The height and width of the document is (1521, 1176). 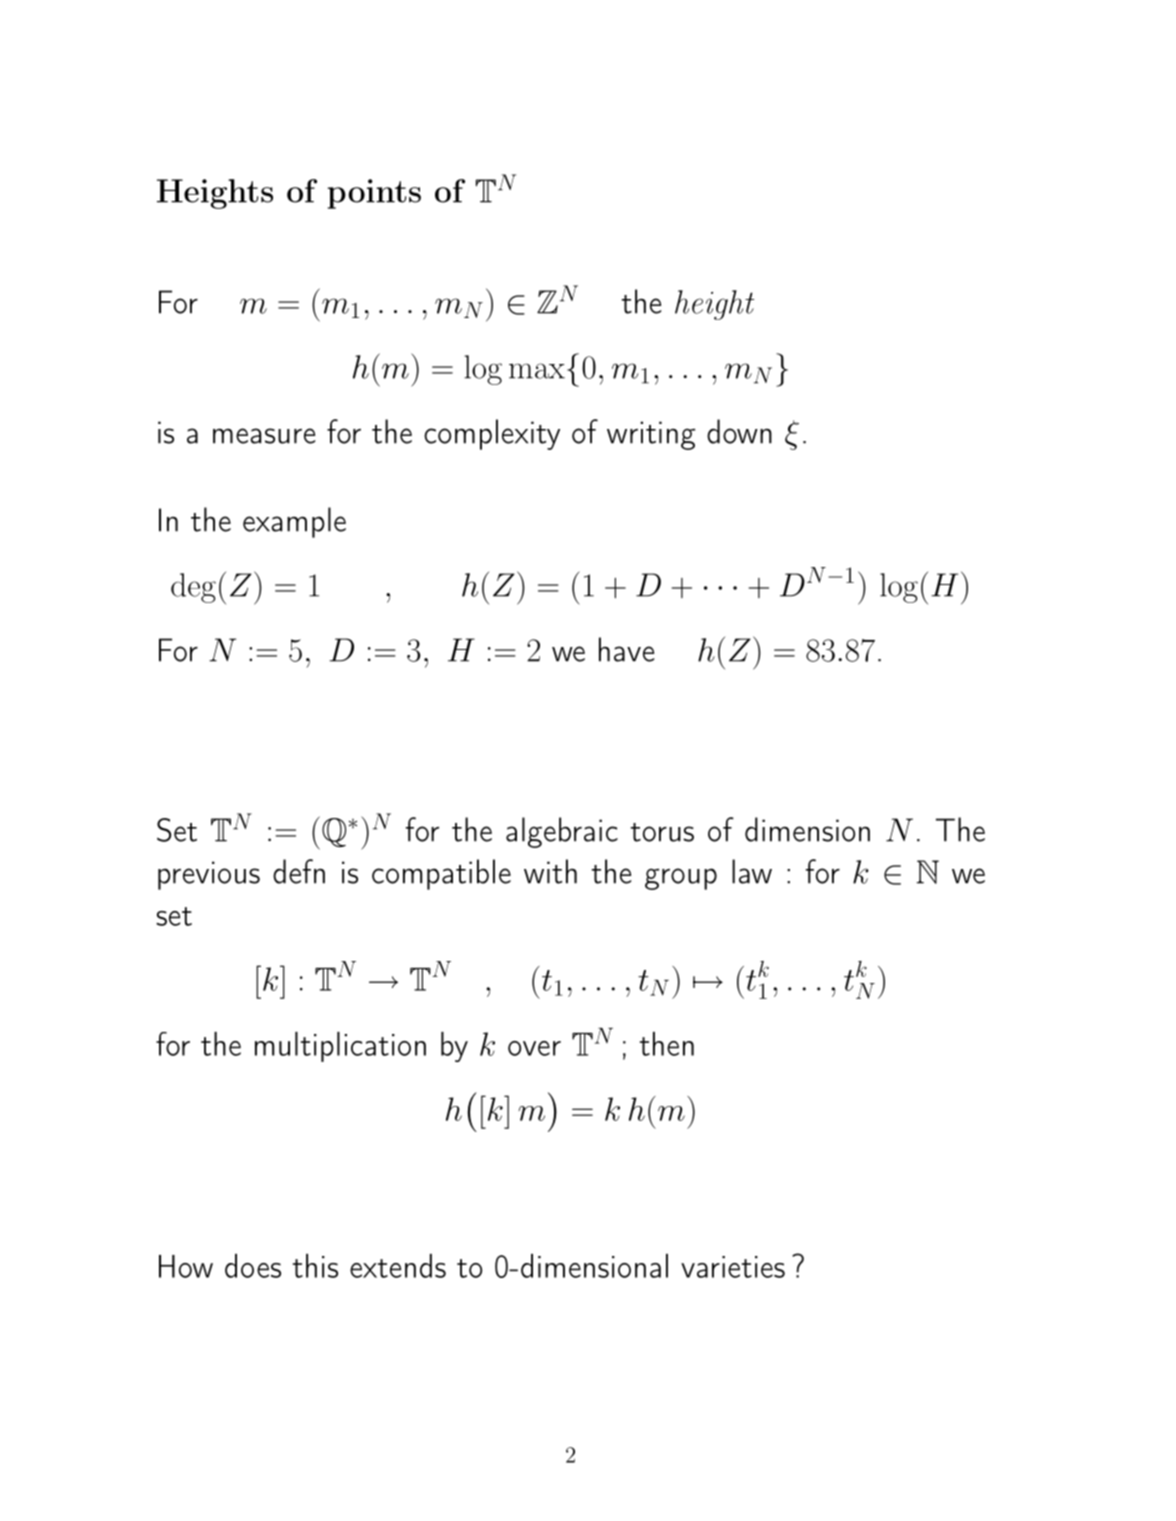 I want to click on complexity, so click(x=492, y=434).
